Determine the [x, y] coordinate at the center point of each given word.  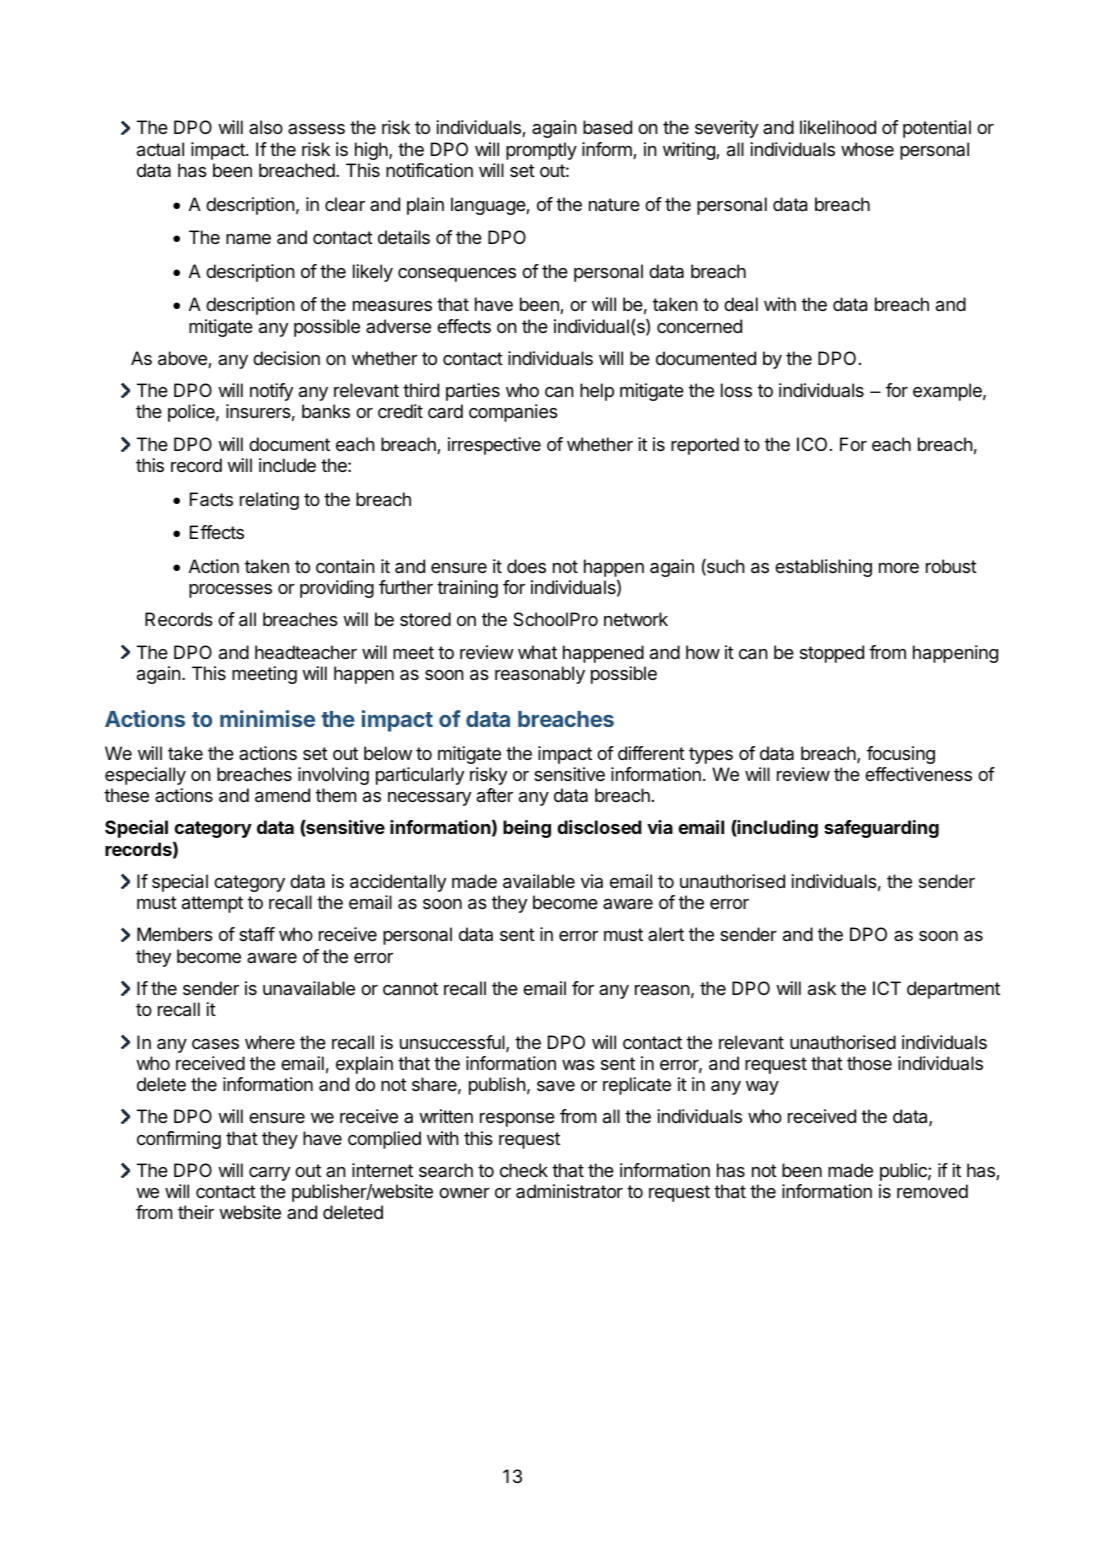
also [266, 127]
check [524, 1170]
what [537, 652]
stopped [832, 654]
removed [932, 1191]
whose [867, 149]
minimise [267, 718]
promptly [541, 151]
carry [269, 1174]
